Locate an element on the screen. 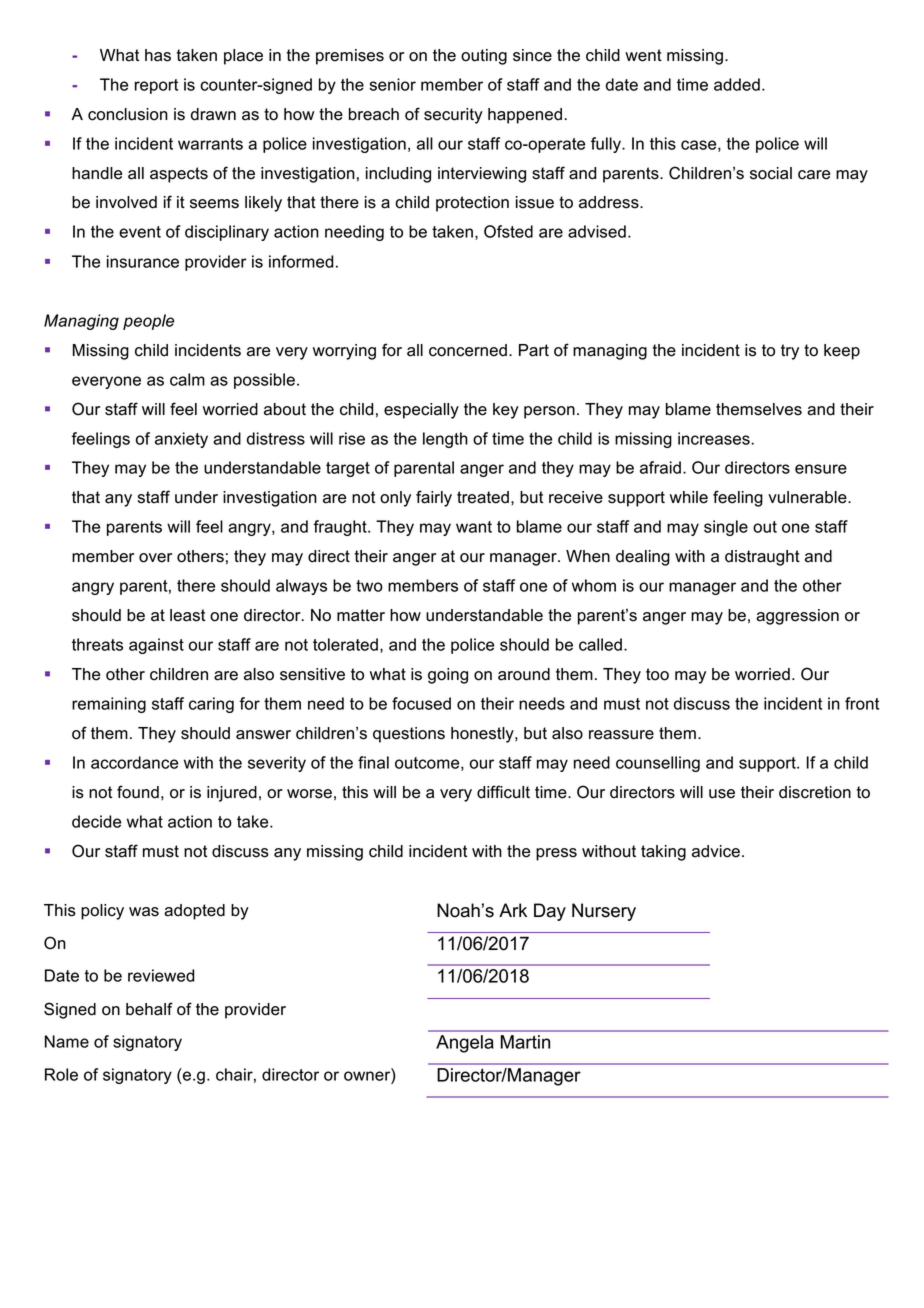 The width and height of the screenshot is (924, 1308). security is located at coordinates (453, 116).
